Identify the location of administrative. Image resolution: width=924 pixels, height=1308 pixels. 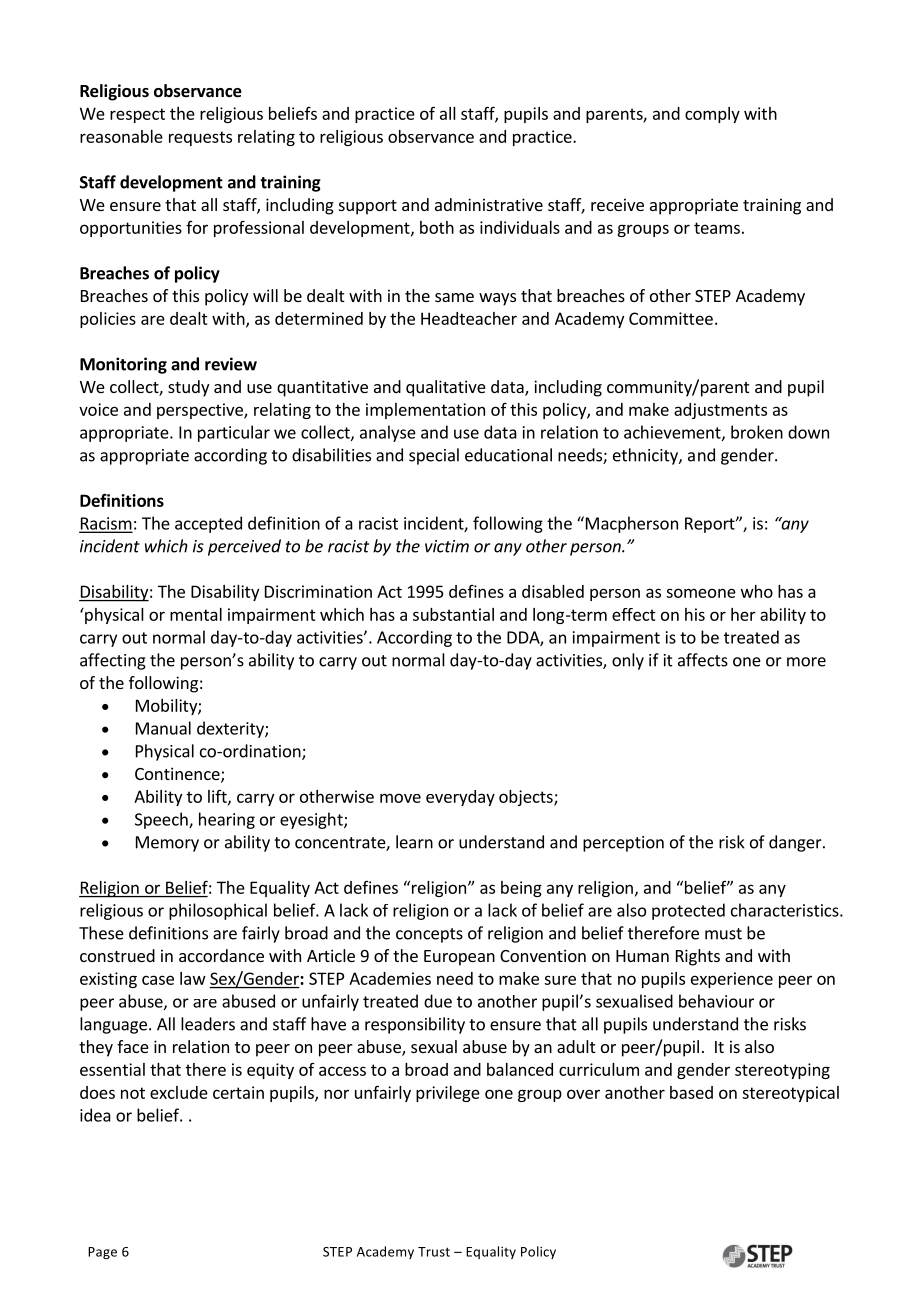
(489, 204).
